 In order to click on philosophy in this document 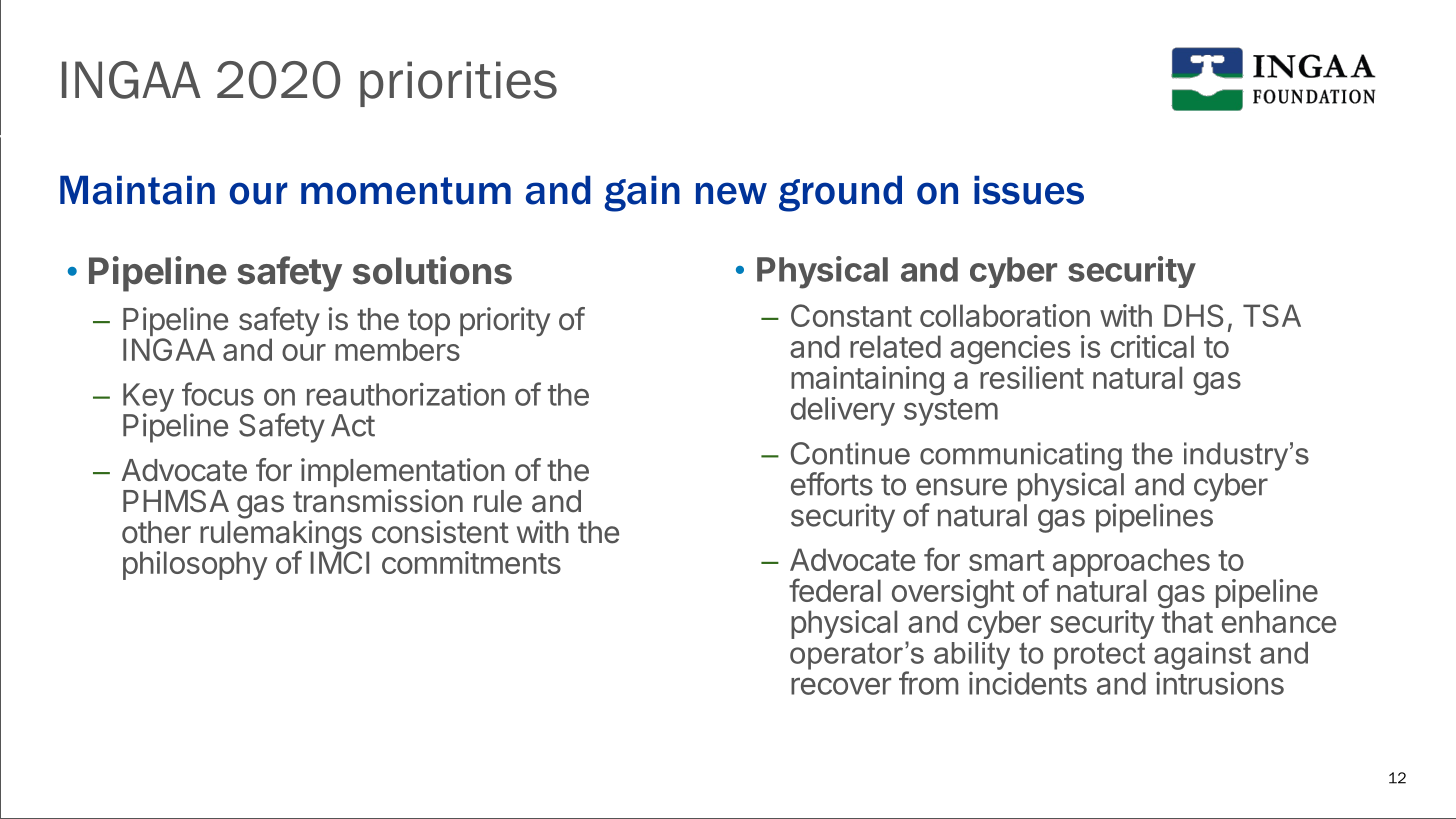, I will do `click(195, 565)`.
